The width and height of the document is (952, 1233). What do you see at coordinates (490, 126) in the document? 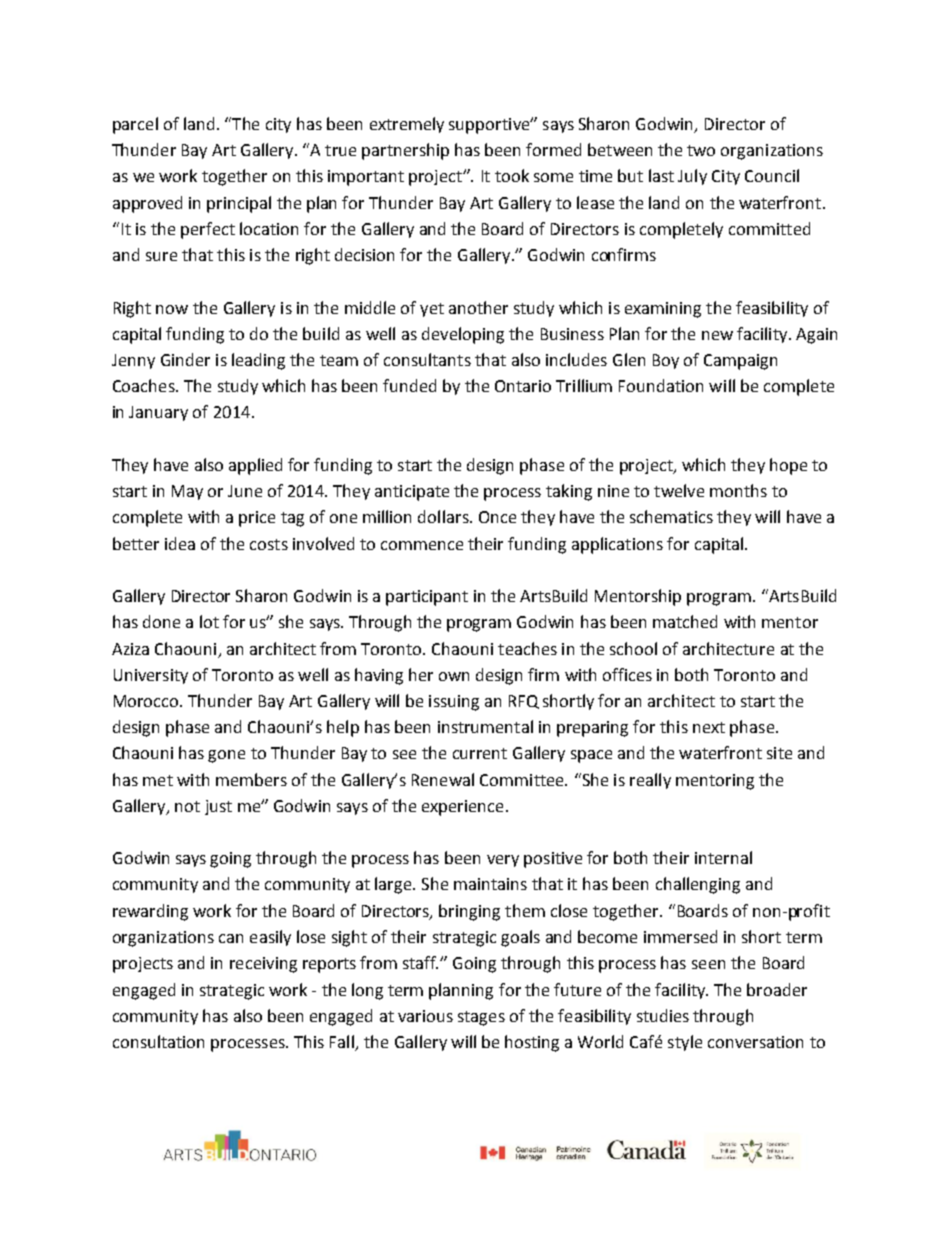
I see `supportive` at bounding box center [490, 126].
